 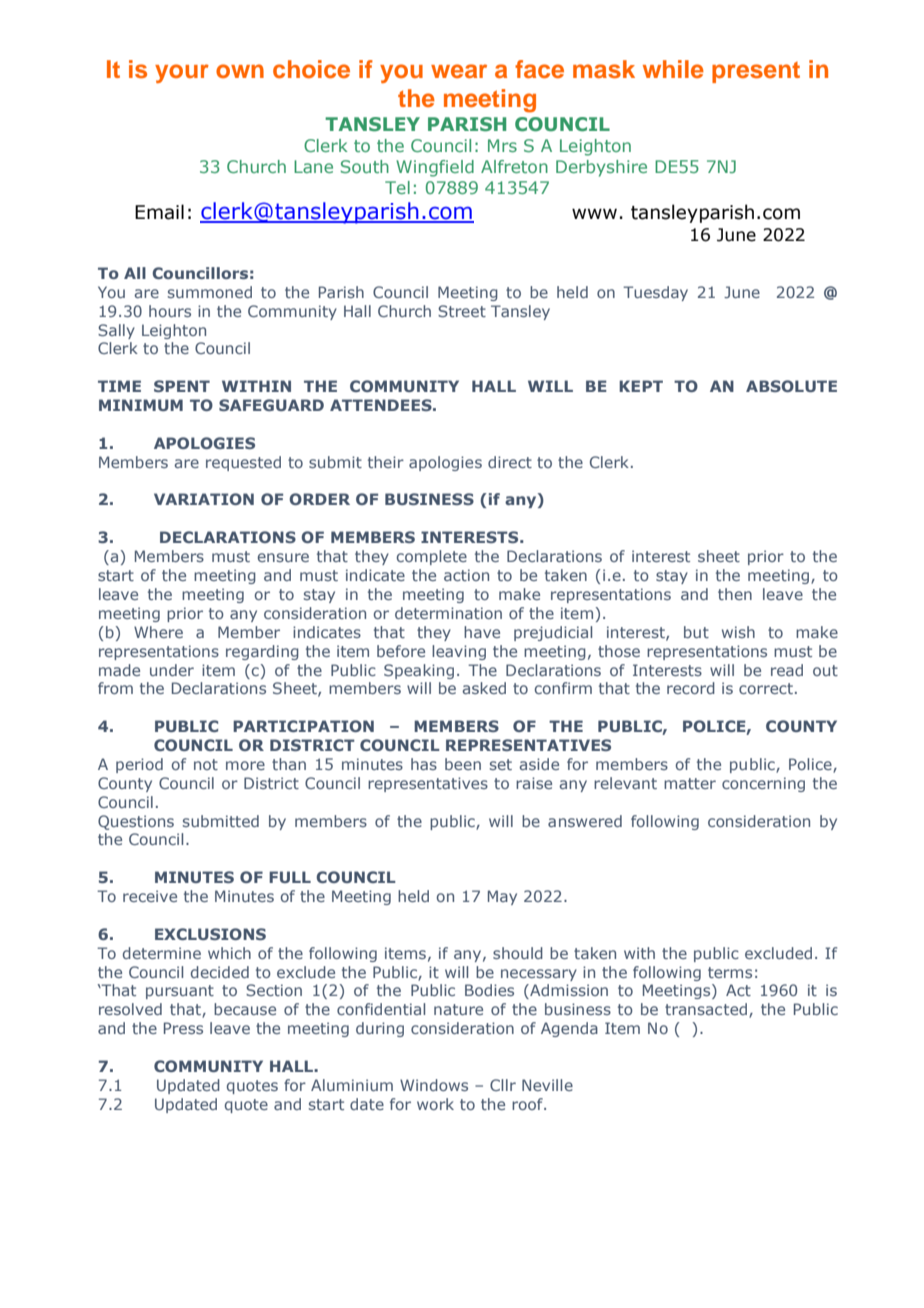 I want to click on wear, so click(x=459, y=71).
